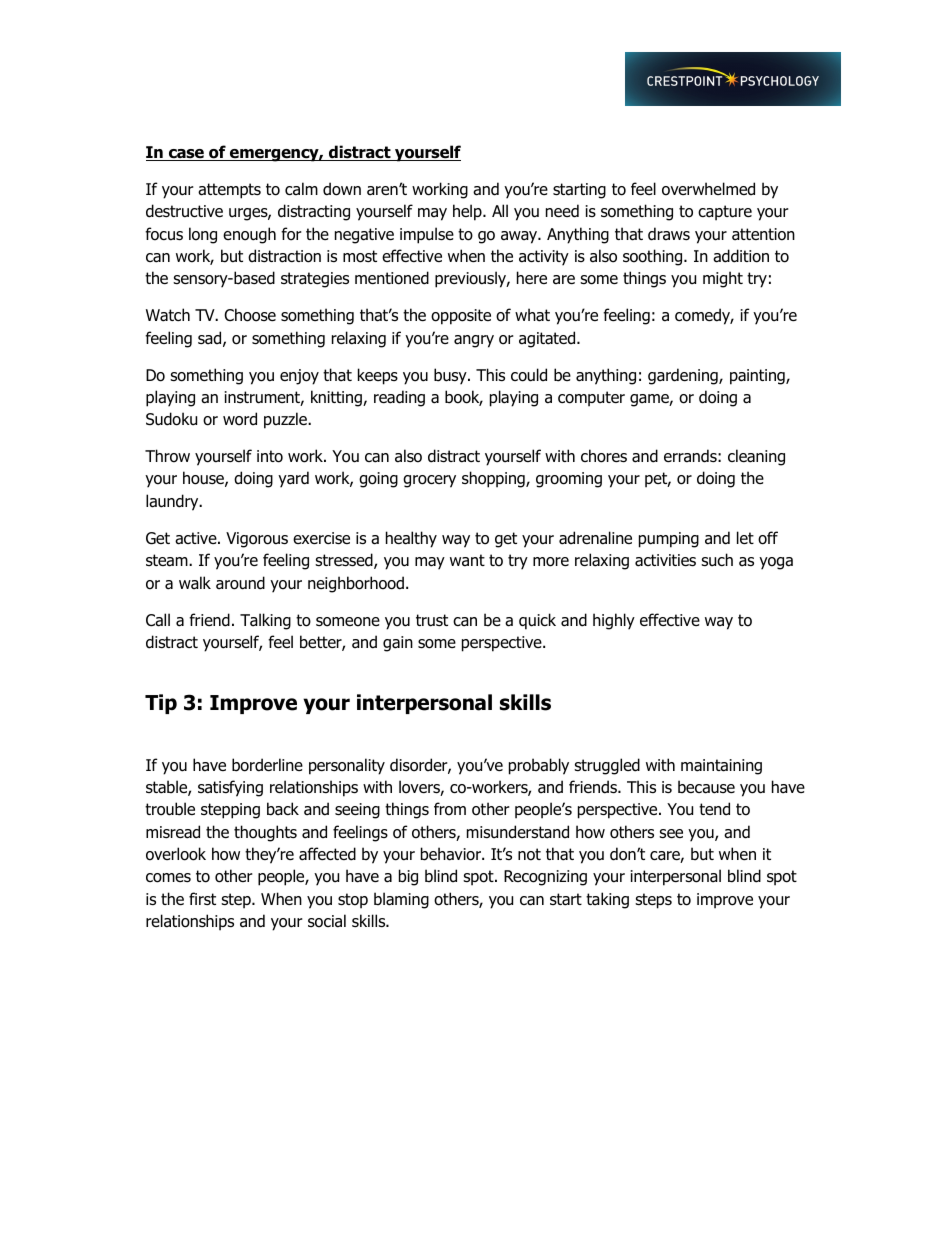 The height and width of the screenshot is (1233, 952). What do you see at coordinates (756, 457) in the screenshot?
I see `cleaning` at bounding box center [756, 457].
